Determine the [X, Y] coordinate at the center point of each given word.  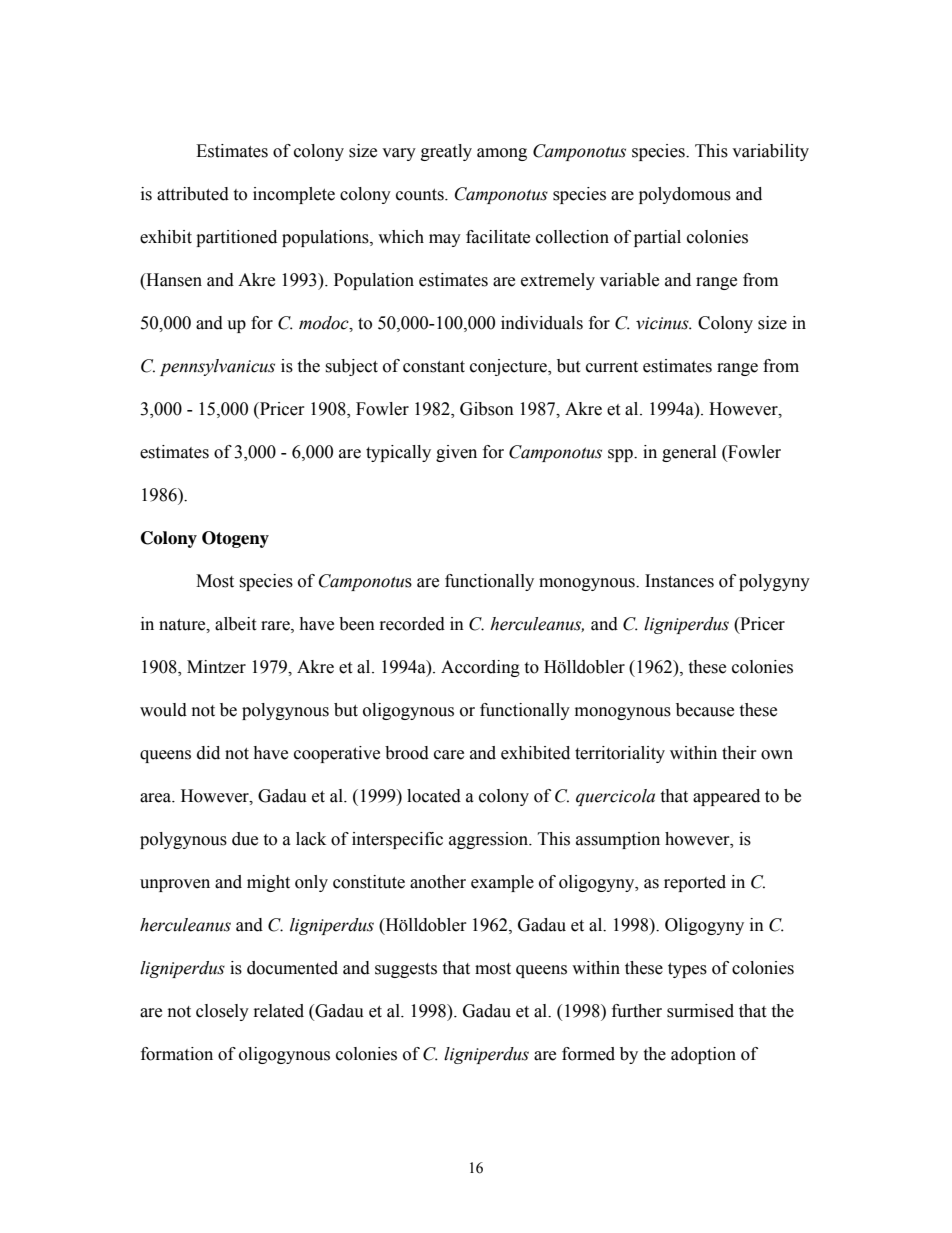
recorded [412, 624]
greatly [446, 152]
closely [222, 1012]
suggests [406, 970]
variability [770, 152]
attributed [193, 194]
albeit [235, 624]
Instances [679, 581]
